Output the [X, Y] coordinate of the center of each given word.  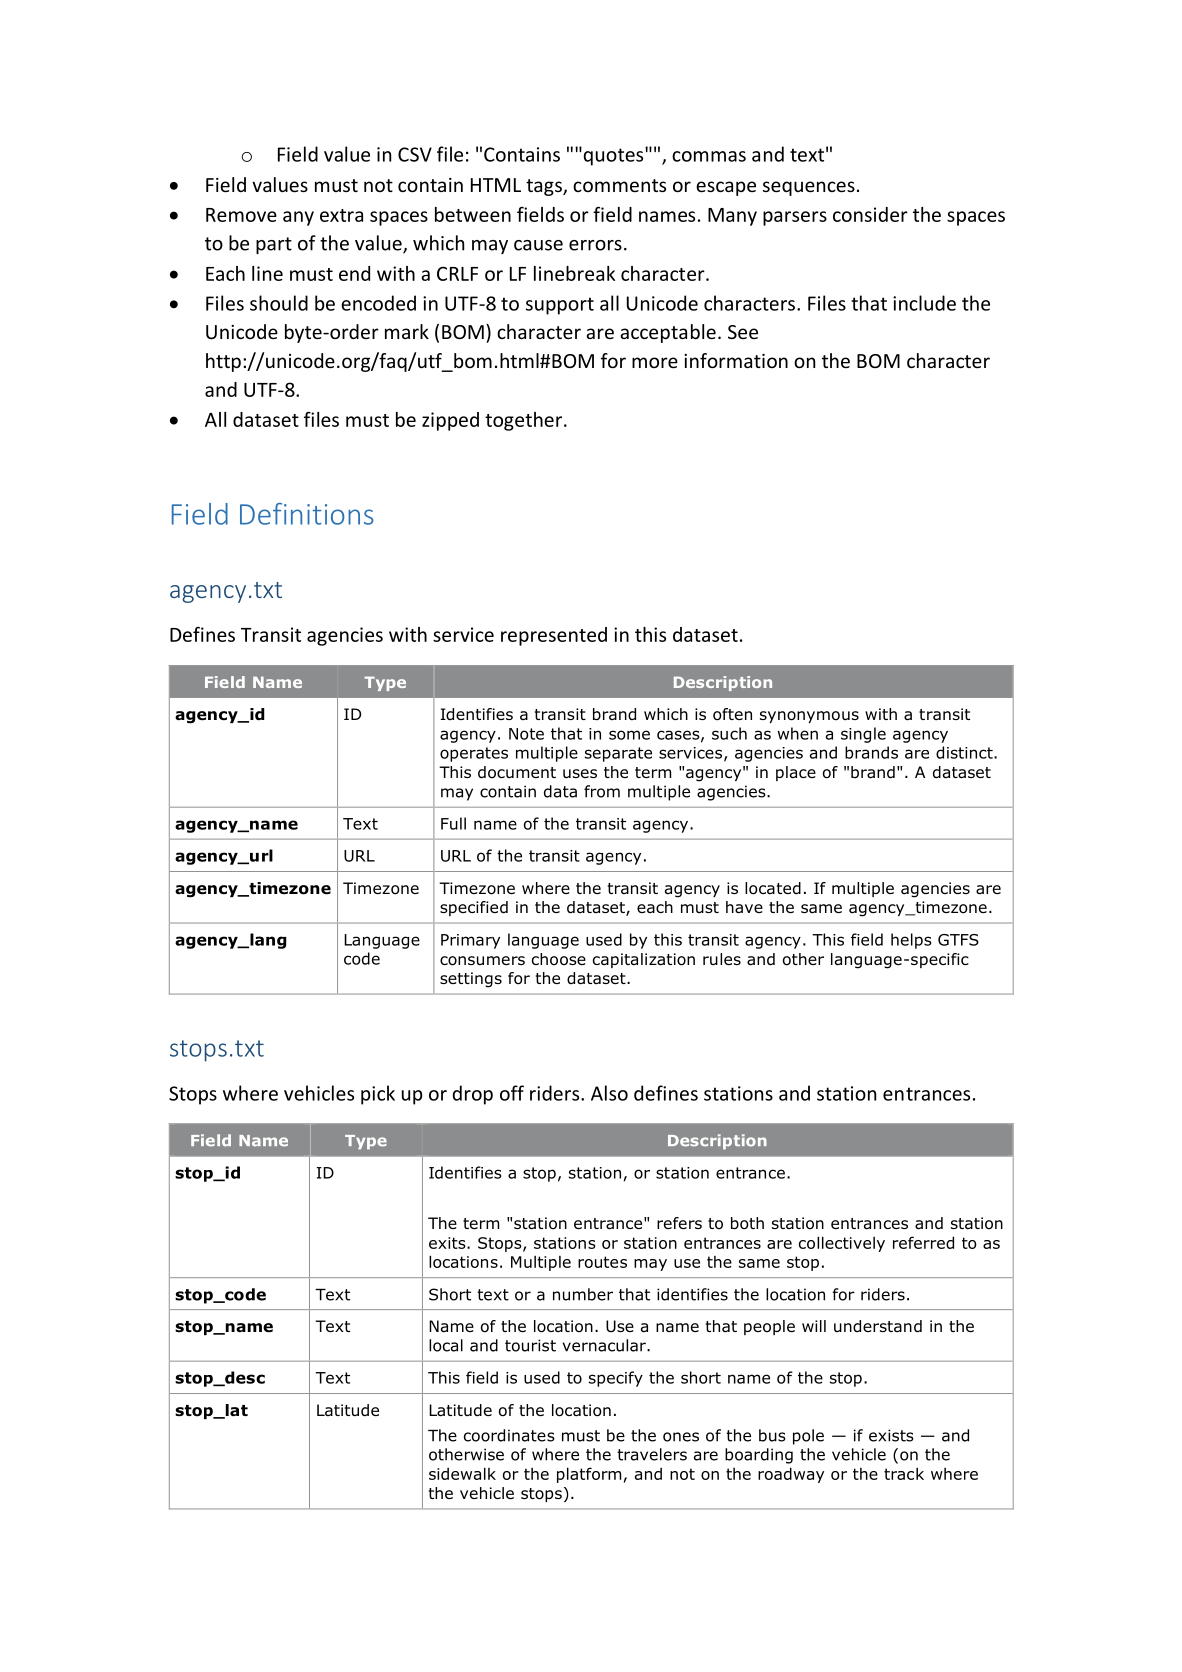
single [863, 735]
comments [619, 185]
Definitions [307, 514]
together [525, 421]
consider [870, 214]
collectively [842, 1244]
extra [341, 215]
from [602, 791]
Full [453, 823]
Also [609, 1093]
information [736, 360]
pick [378, 1095]
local [446, 1345]
